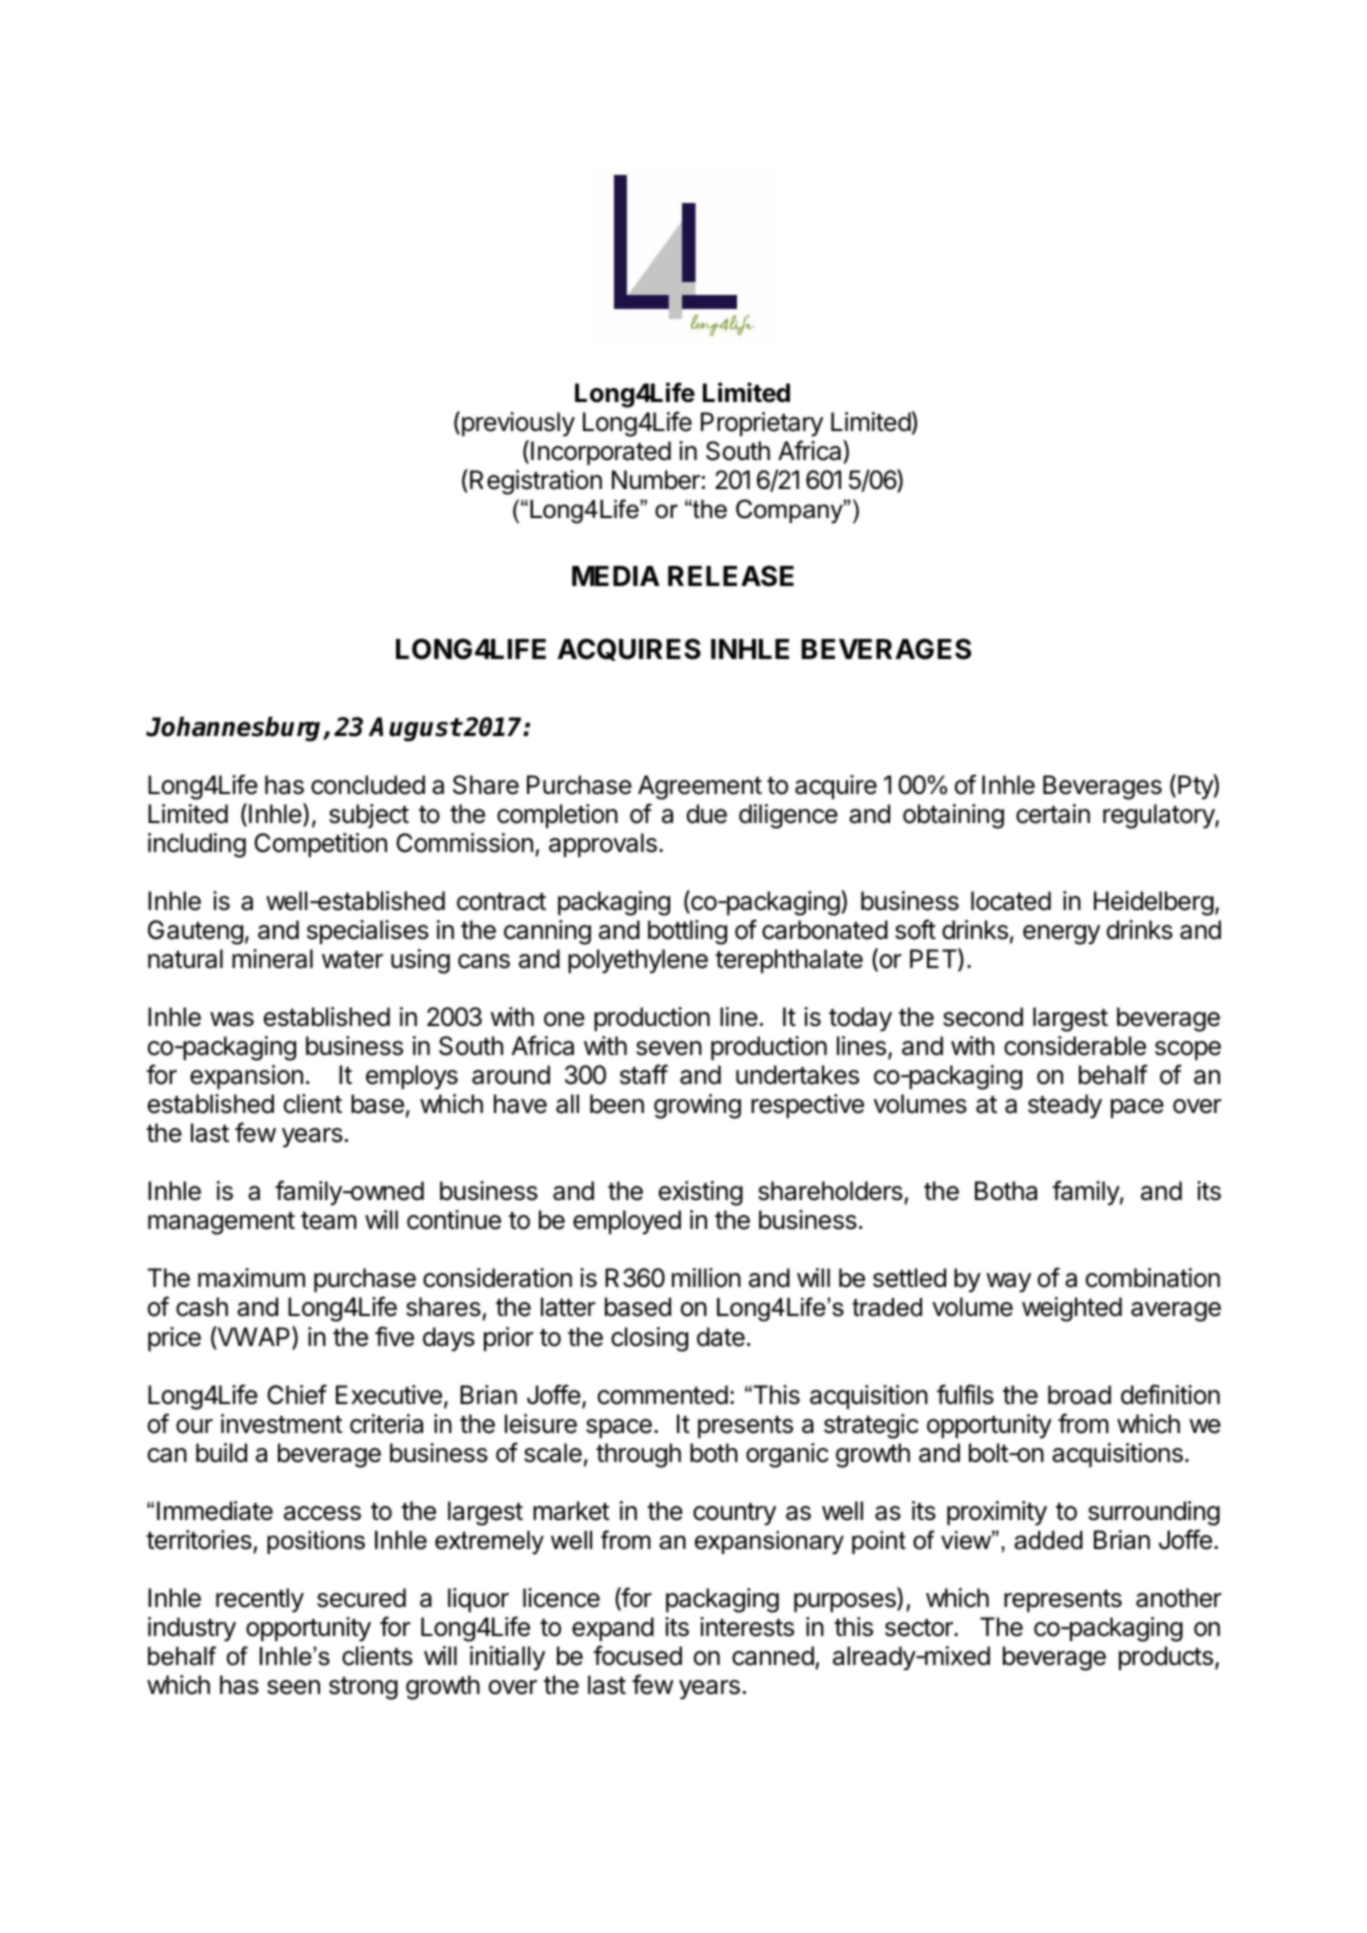 The height and width of the image is (1933, 1367). What do you see at coordinates (707, 814) in the image?
I see `due` at bounding box center [707, 814].
